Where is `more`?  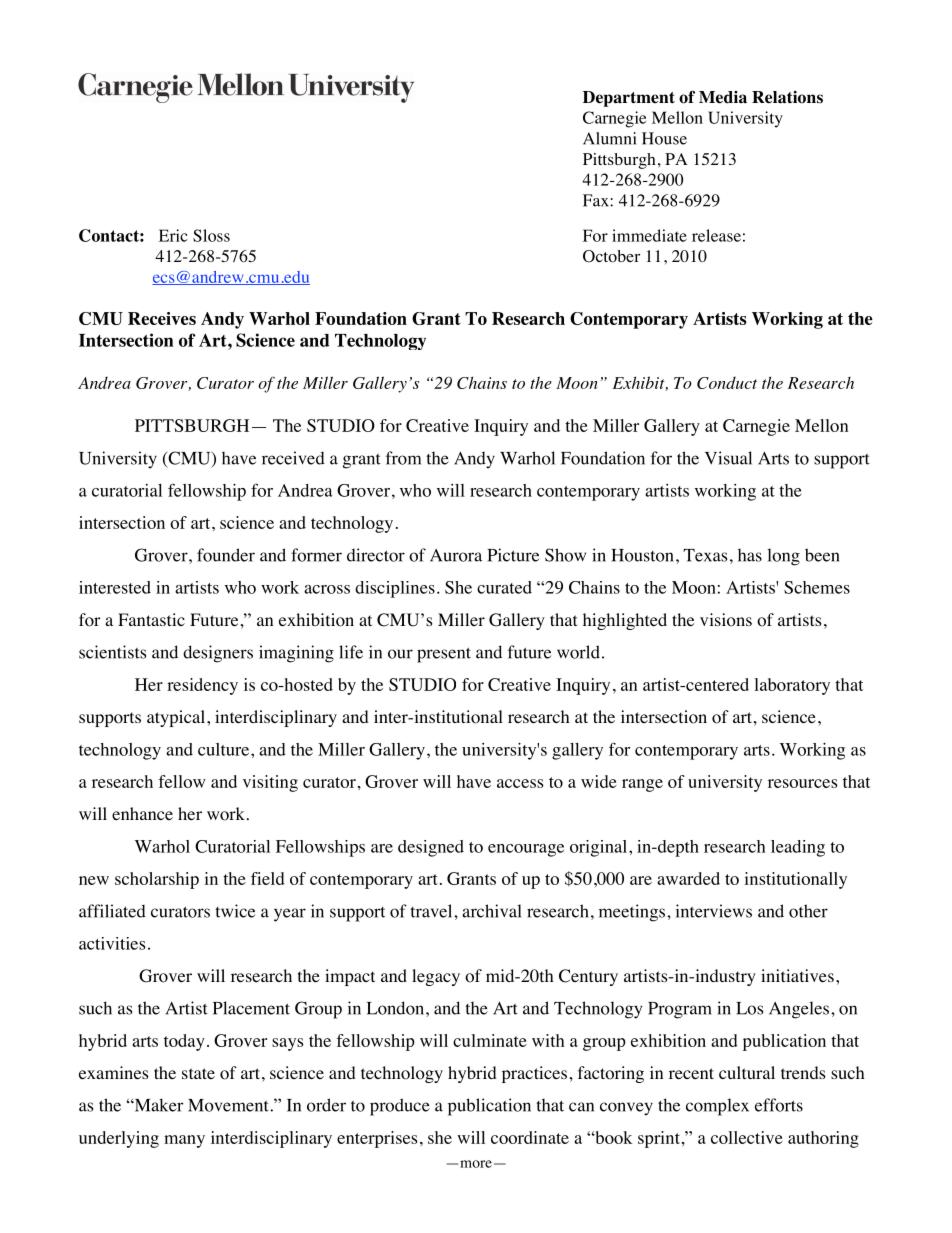
more is located at coordinates (476, 1164).
